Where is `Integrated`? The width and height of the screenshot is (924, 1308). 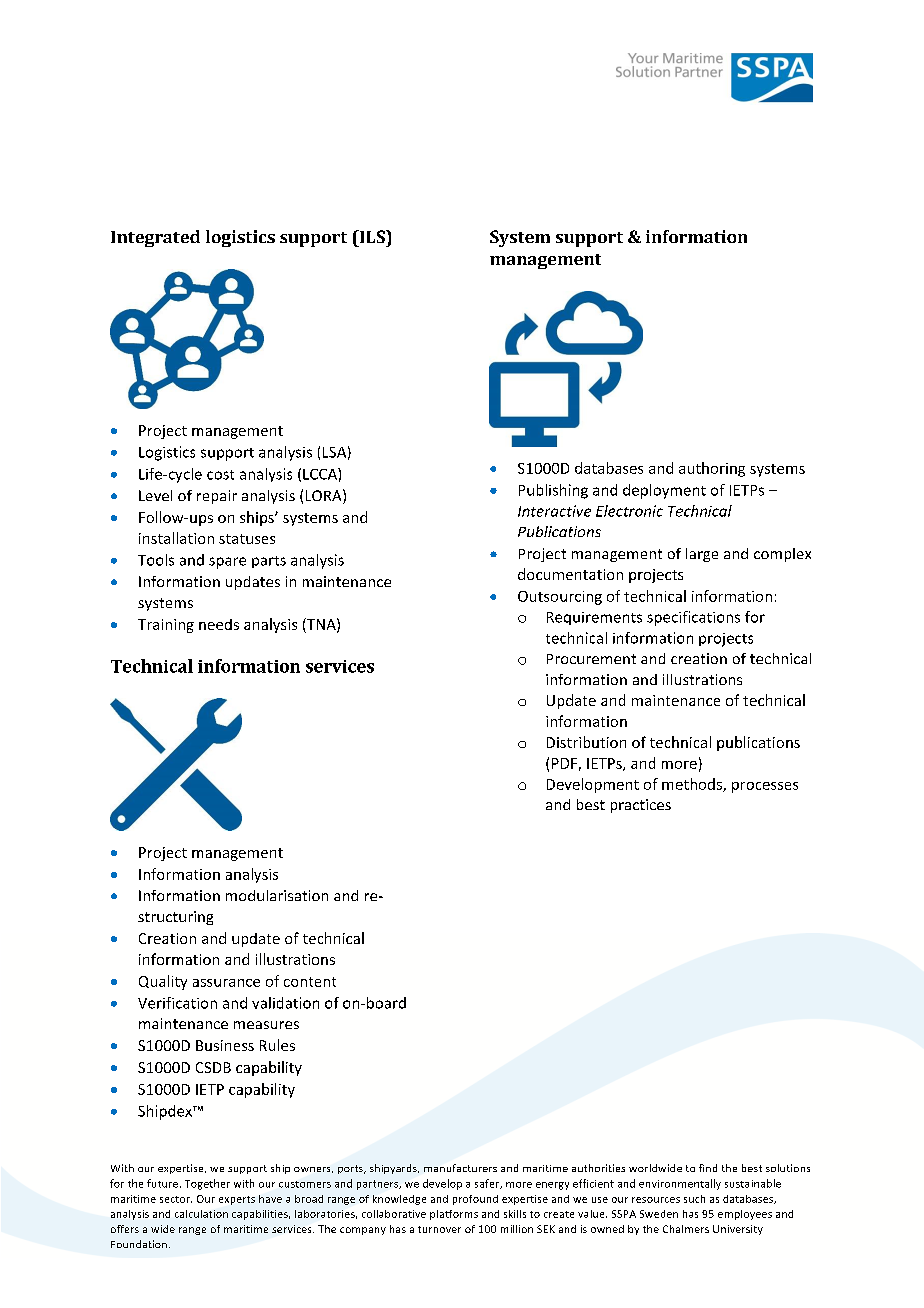 Integrated is located at coordinates (155, 238).
